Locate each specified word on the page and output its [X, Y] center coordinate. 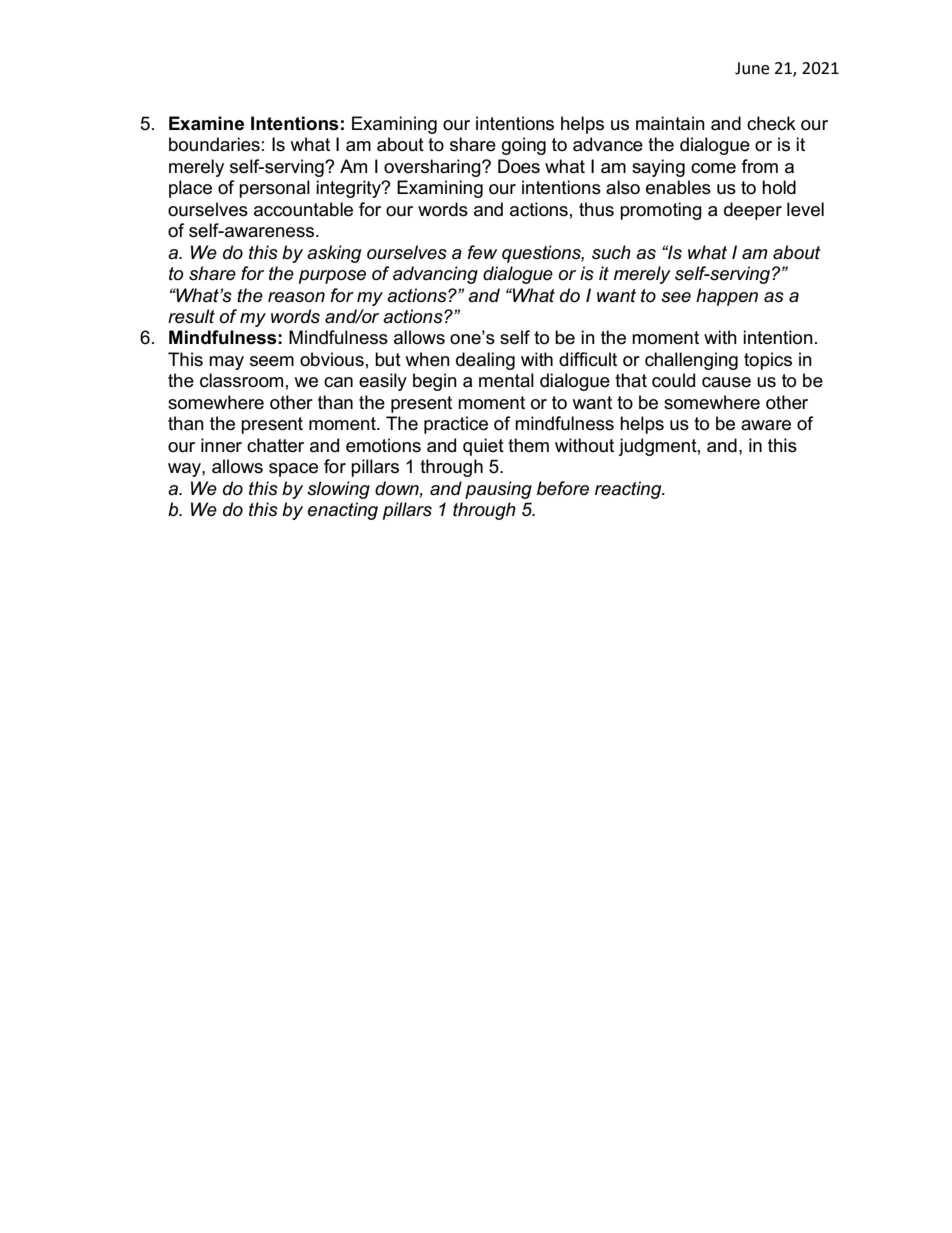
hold [779, 187]
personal [274, 189]
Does [519, 166]
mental [506, 380]
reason [296, 297]
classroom [241, 380]
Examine [206, 123]
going [524, 146]
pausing [498, 490]
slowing [338, 490]
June [752, 68]
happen [727, 297]
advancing [435, 275]
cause [726, 382]
